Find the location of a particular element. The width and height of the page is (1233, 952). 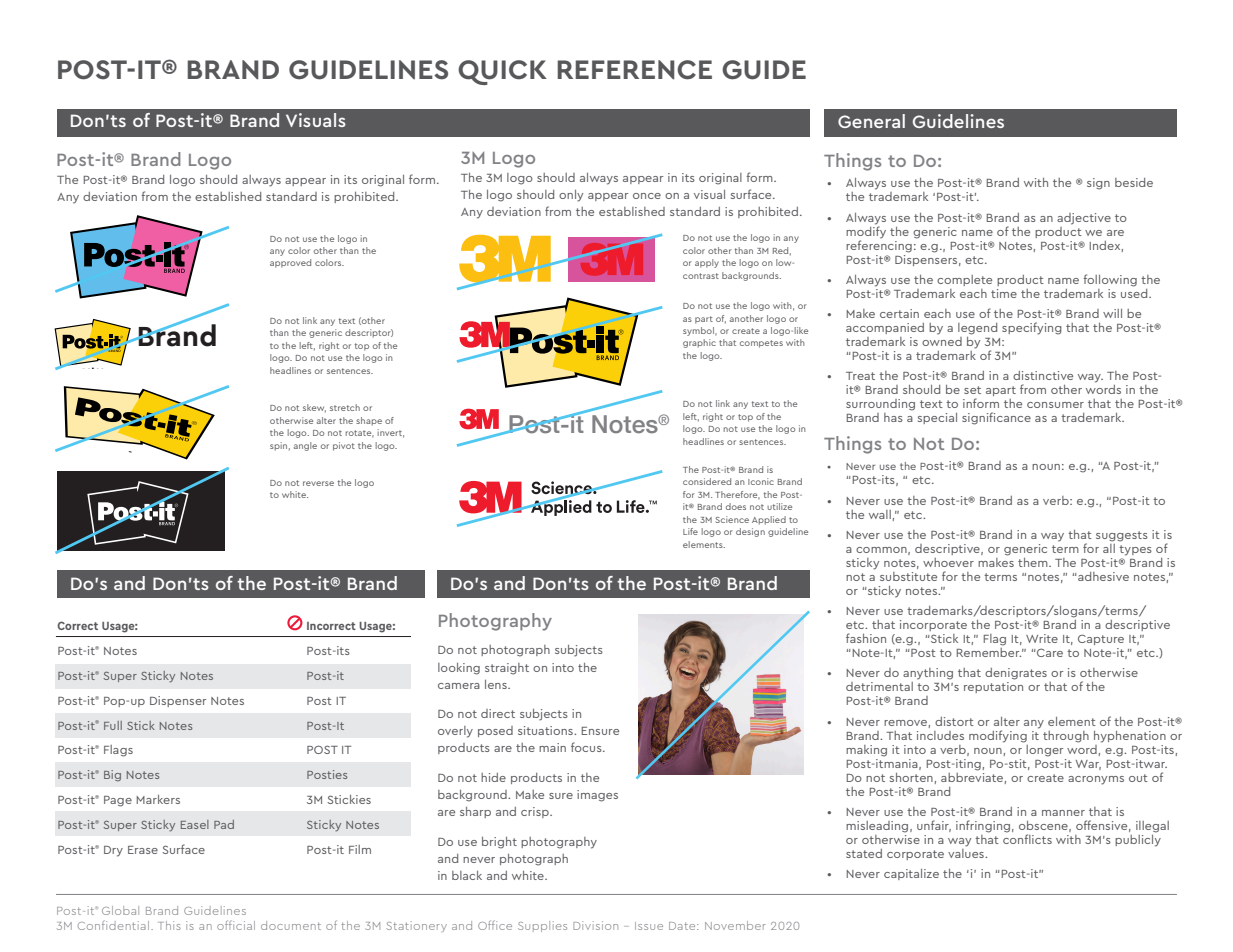

considered is located at coordinates (707, 481).
